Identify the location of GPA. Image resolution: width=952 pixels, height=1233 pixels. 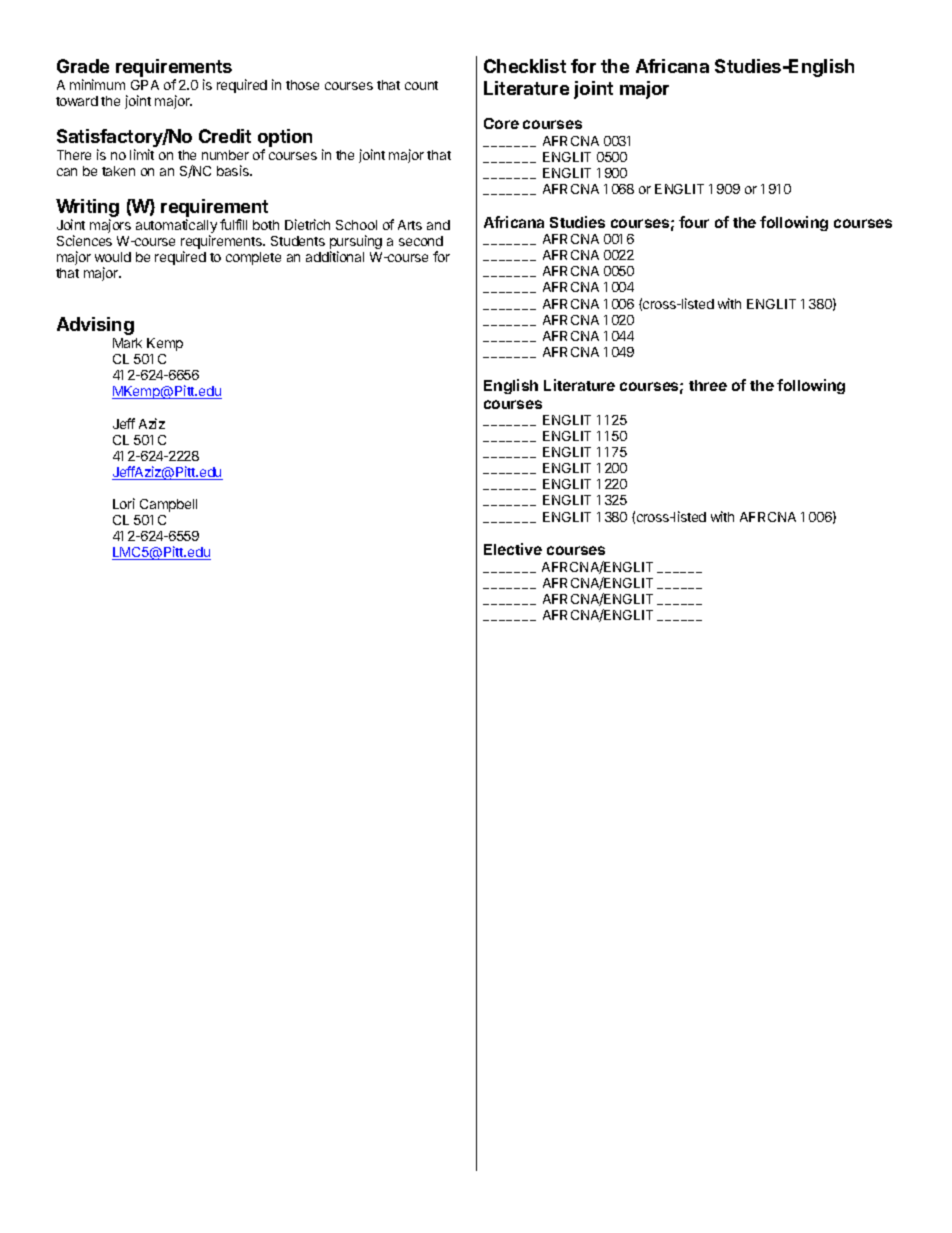
(145, 85).
